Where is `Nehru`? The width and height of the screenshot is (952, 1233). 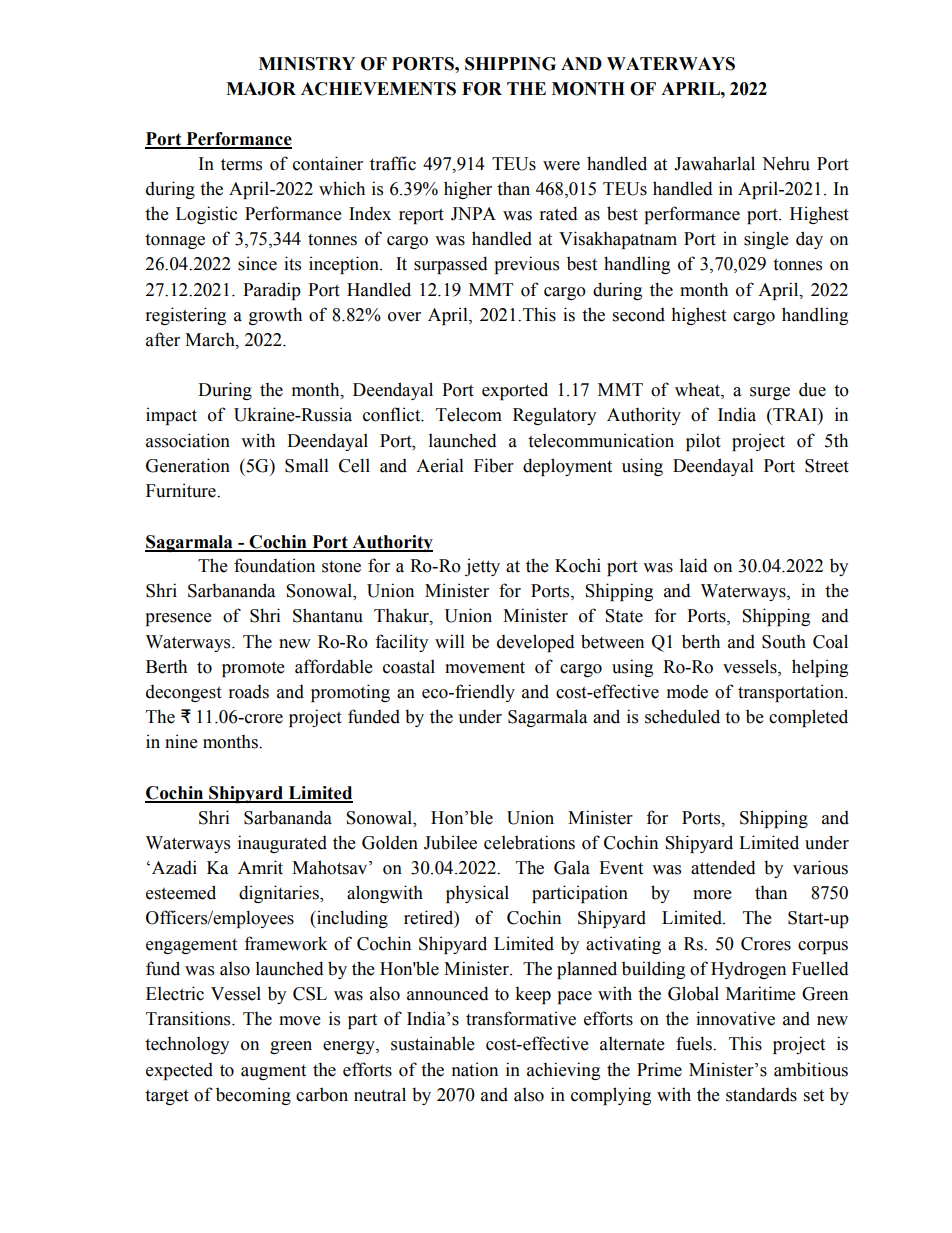
Nehru is located at coordinates (786, 163).
